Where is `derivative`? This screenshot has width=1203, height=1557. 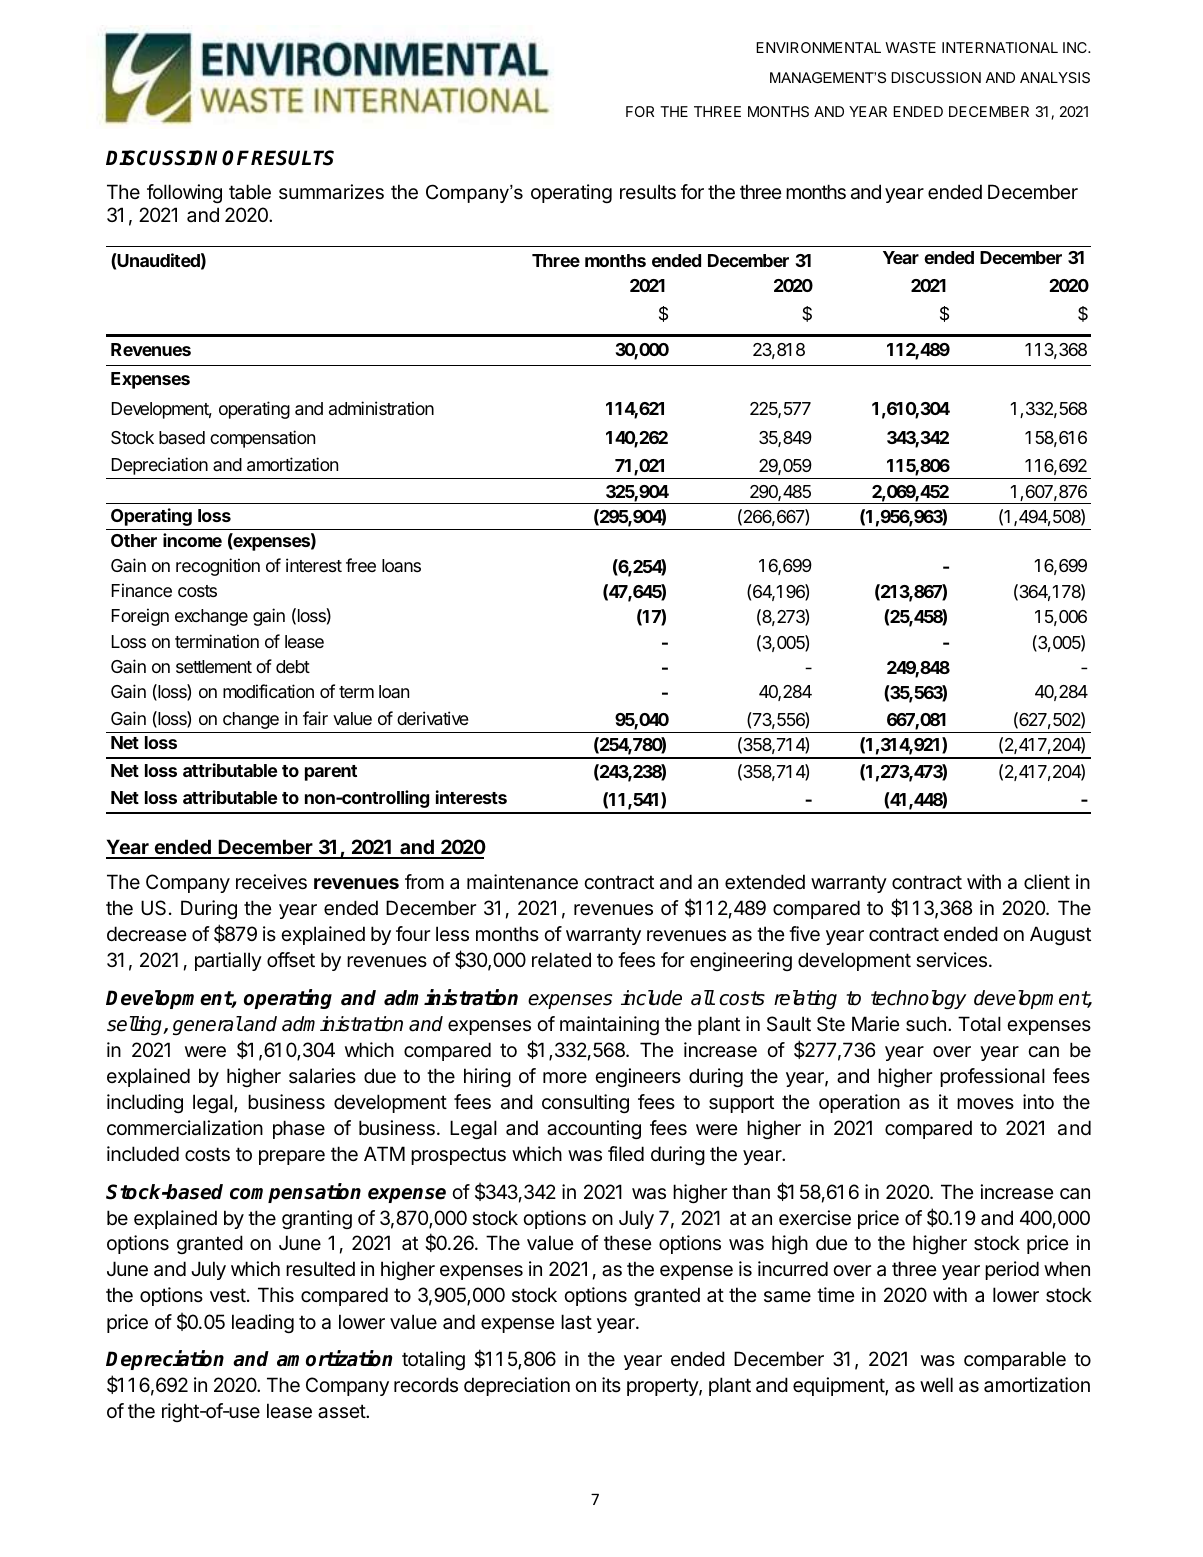 derivative is located at coordinates (433, 718).
